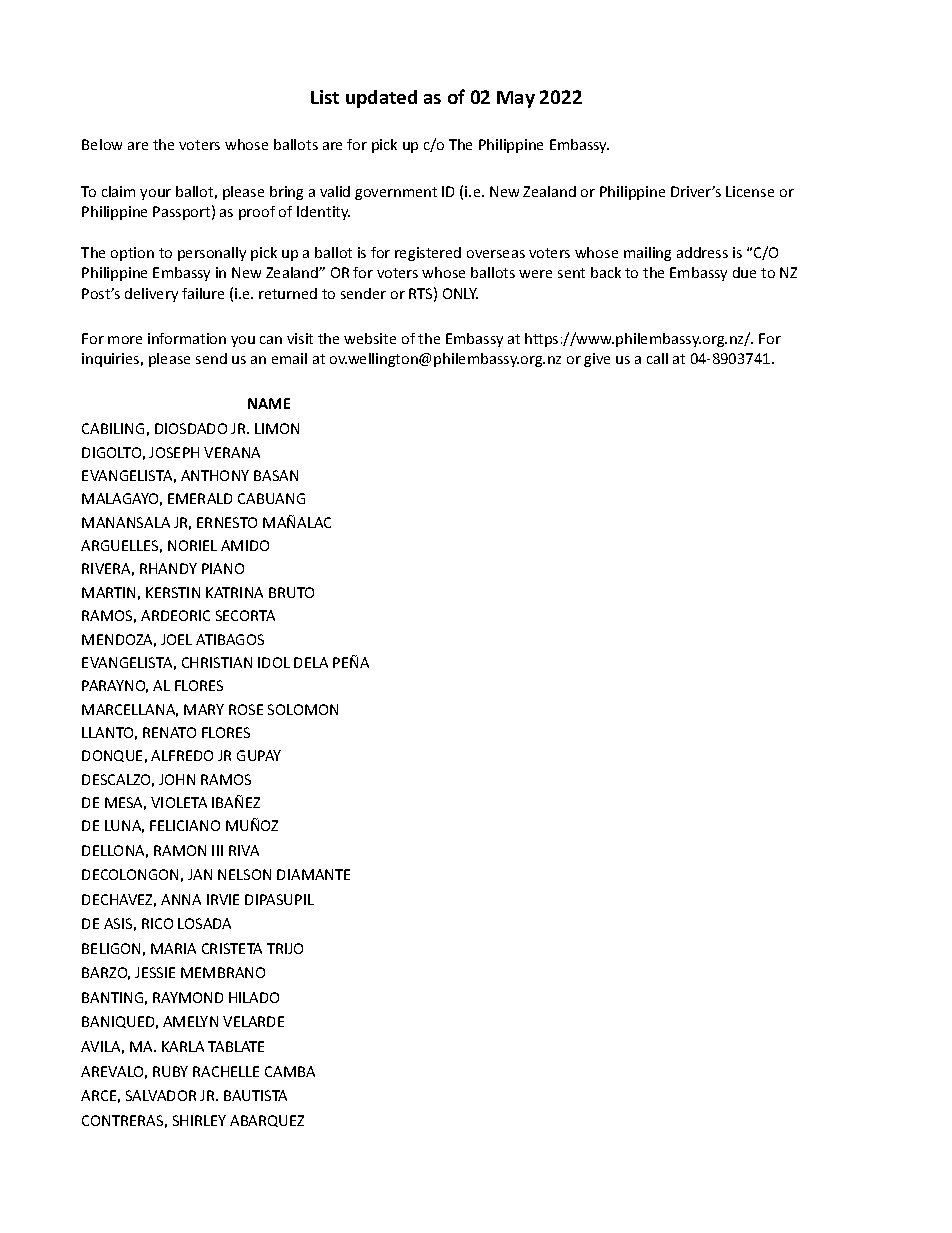 This screenshot has width=952, height=1233. What do you see at coordinates (750, 191) in the screenshot?
I see `License` at bounding box center [750, 191].
